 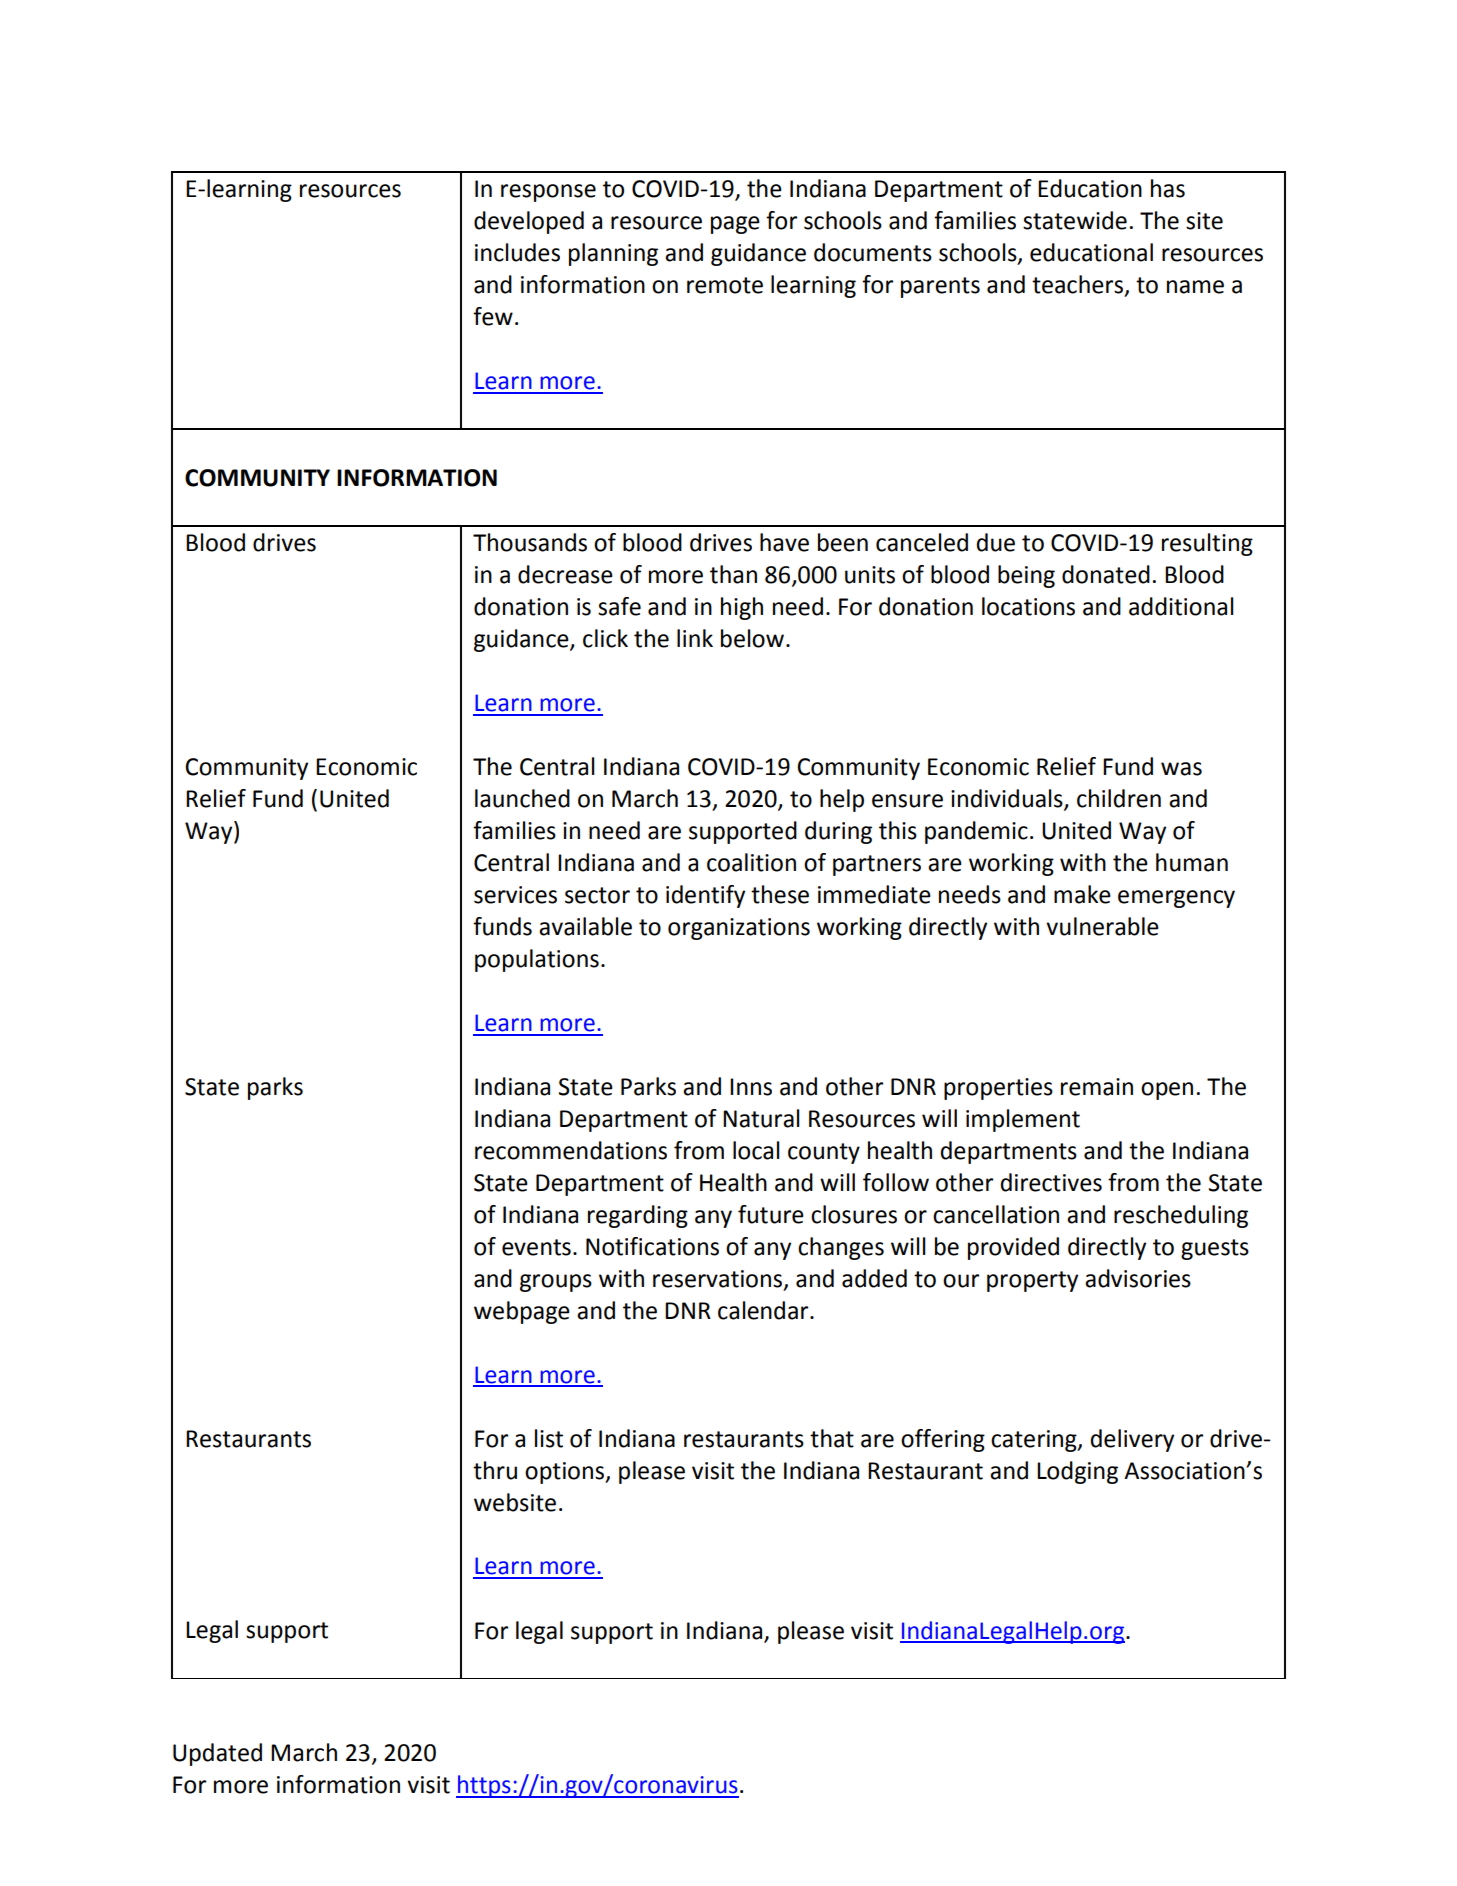 What do you see at coordinates (832, 1438) in the screenshot?
I see `that` at bounding box center [832, 1438].
